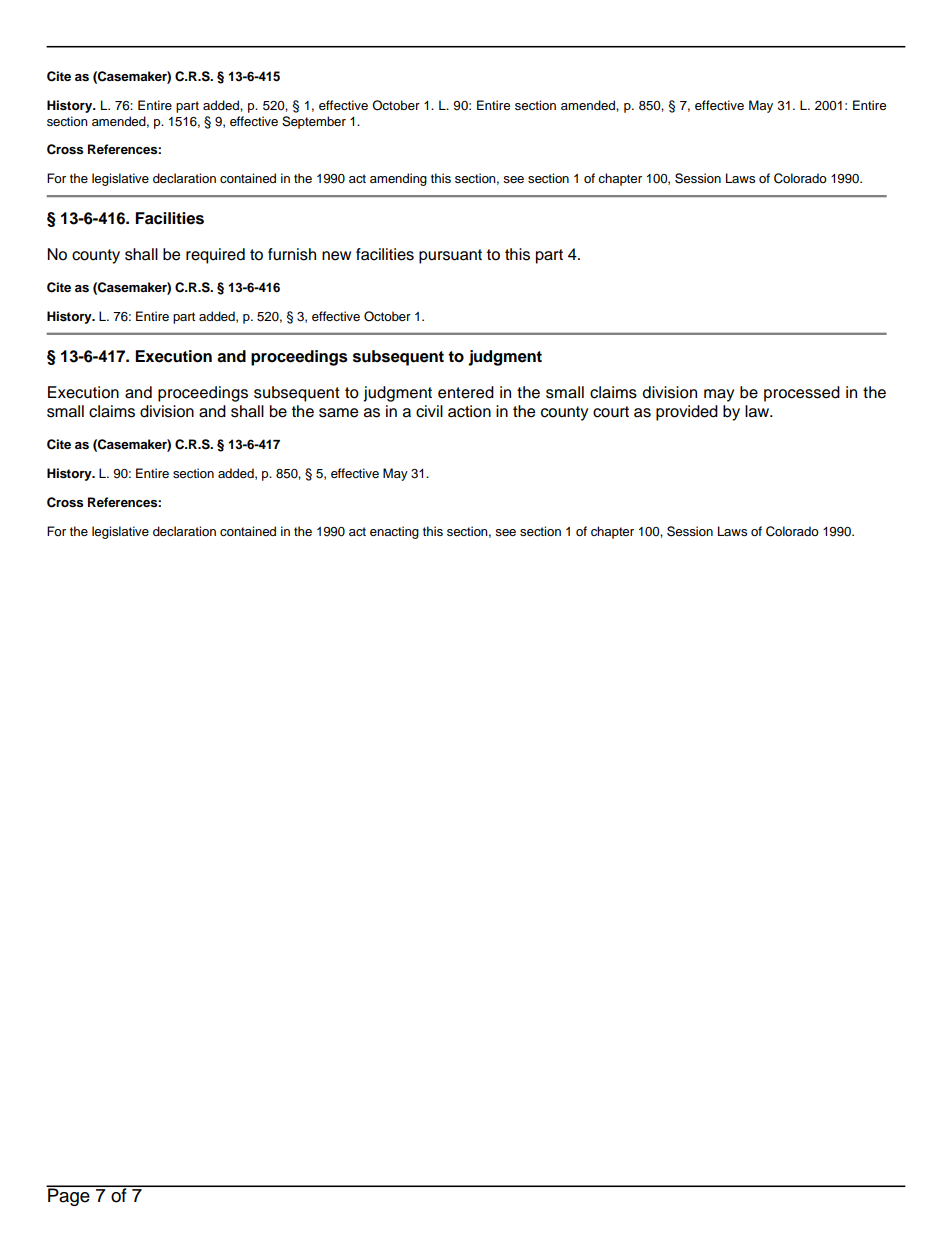  I want to click on required, so click(215, 256).
